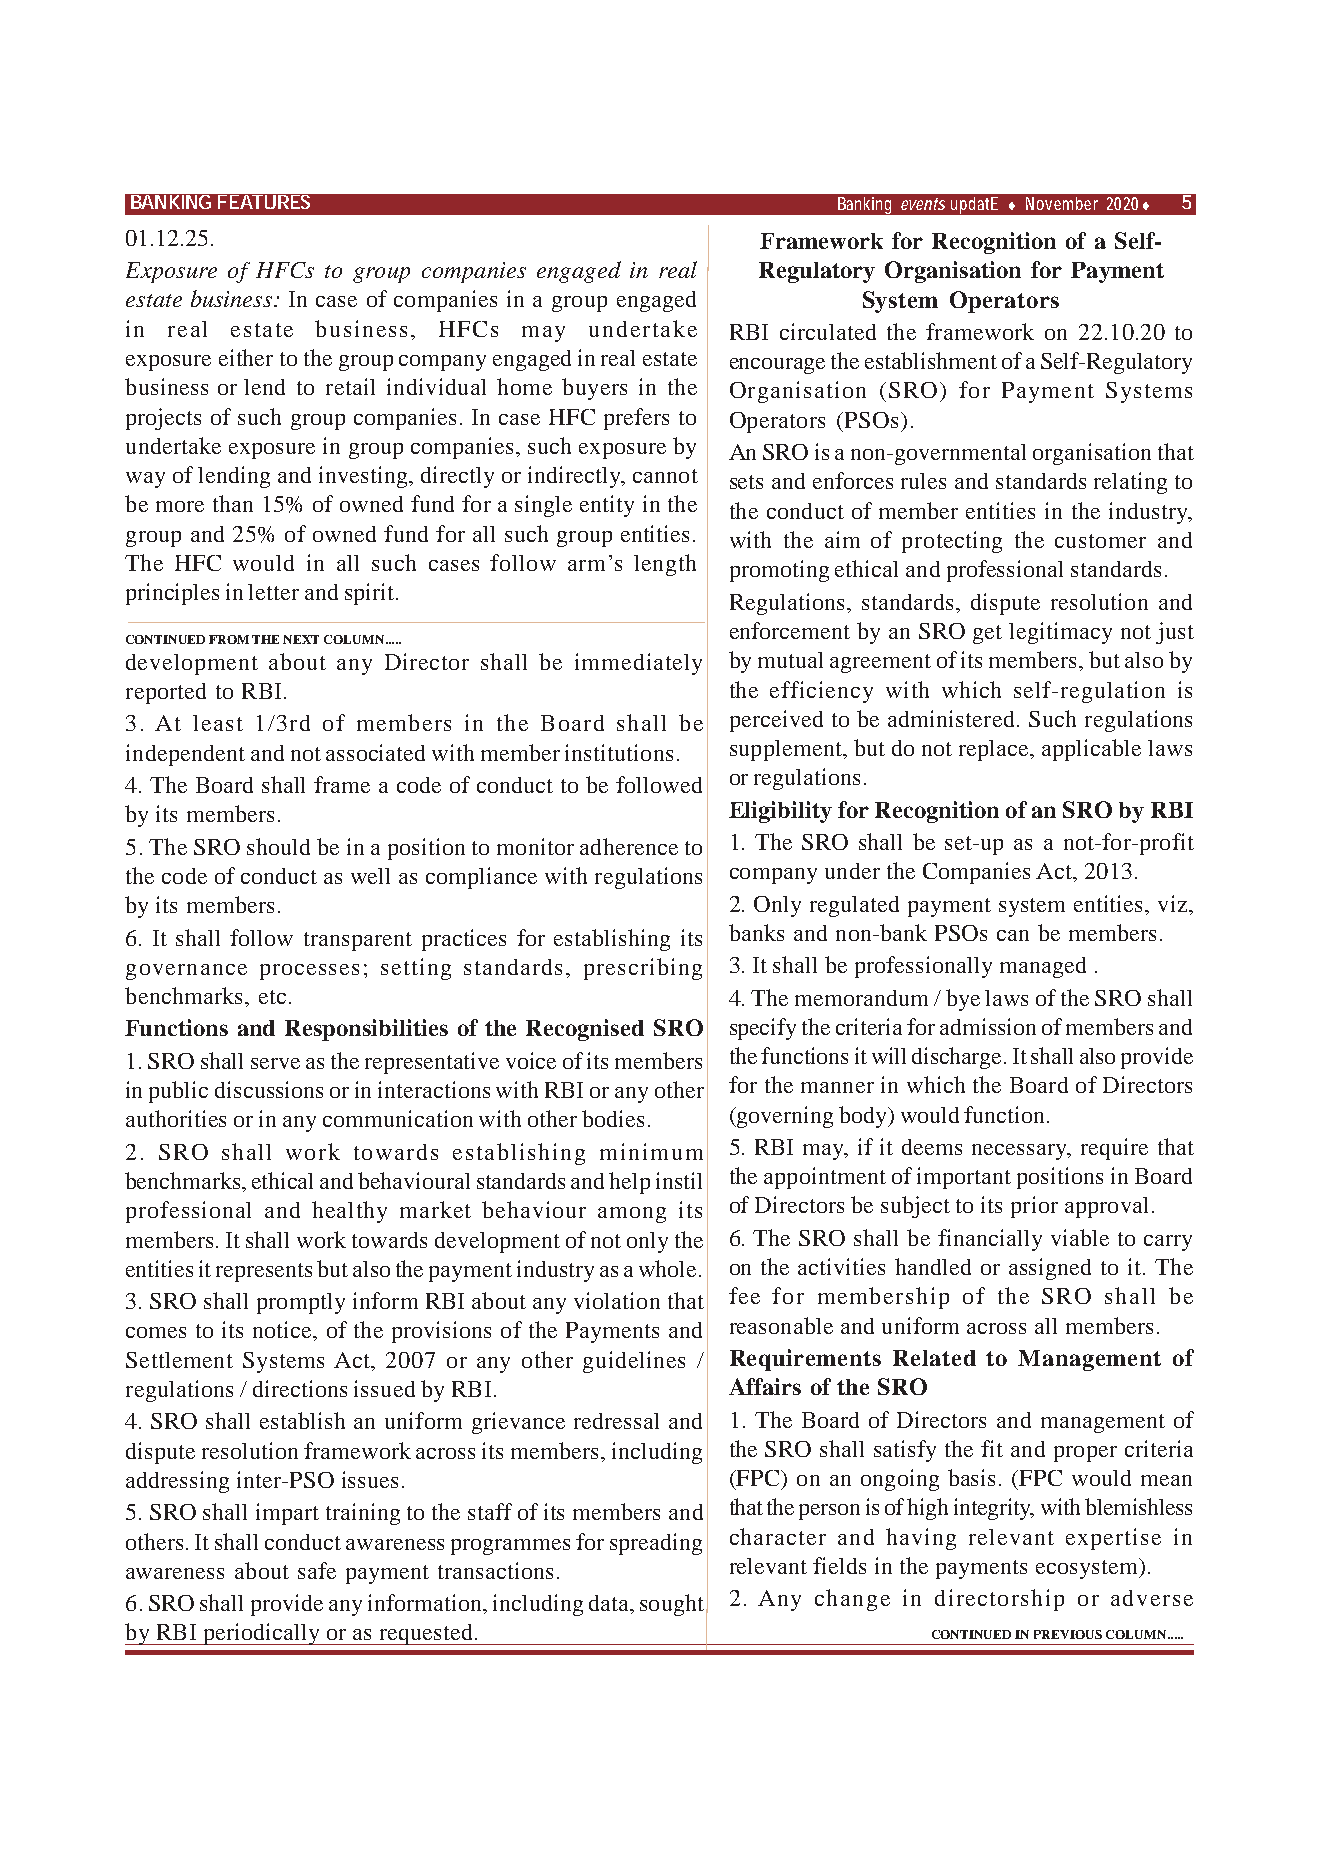 This screenshot has width=1319, height=1867. What do you see at coordinates (246, 357) in the screenshot?
I see `either` at bounding box center [246, 357].
